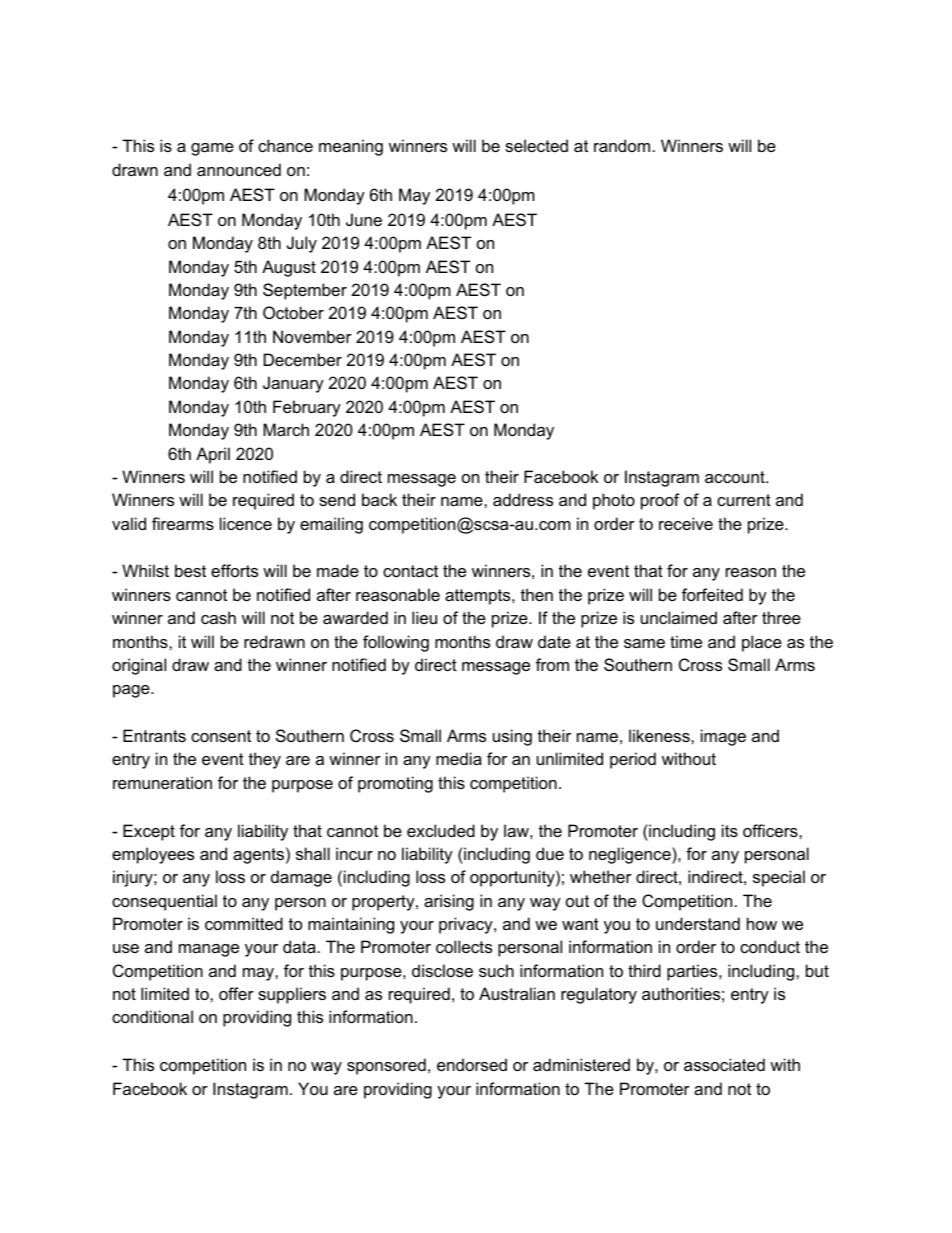 This image has height=1233, width=952. Describe the element at coordinates (536, 145) in the image. I see `selected` at that location.
